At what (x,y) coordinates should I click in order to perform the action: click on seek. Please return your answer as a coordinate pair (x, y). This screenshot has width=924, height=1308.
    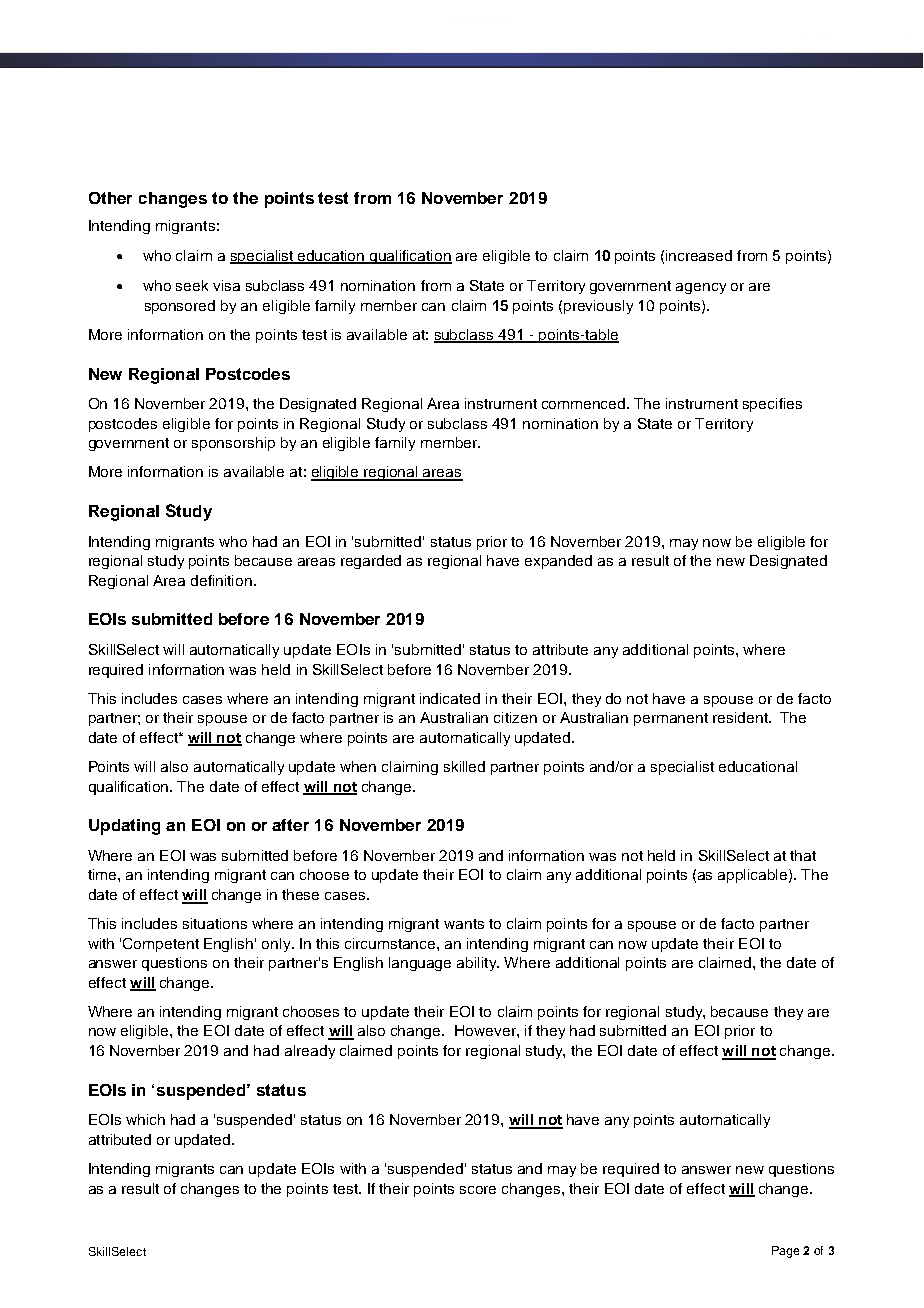
    Looking at the image, I should click on (192, 285).
